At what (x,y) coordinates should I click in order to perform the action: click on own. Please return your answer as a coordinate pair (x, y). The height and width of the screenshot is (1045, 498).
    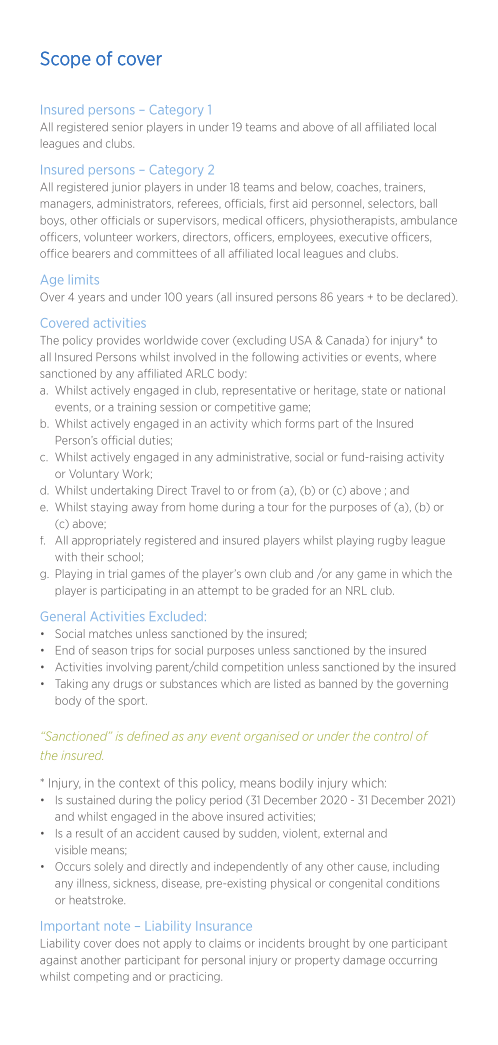
    Looking at the image, I should click on (255, 574).
